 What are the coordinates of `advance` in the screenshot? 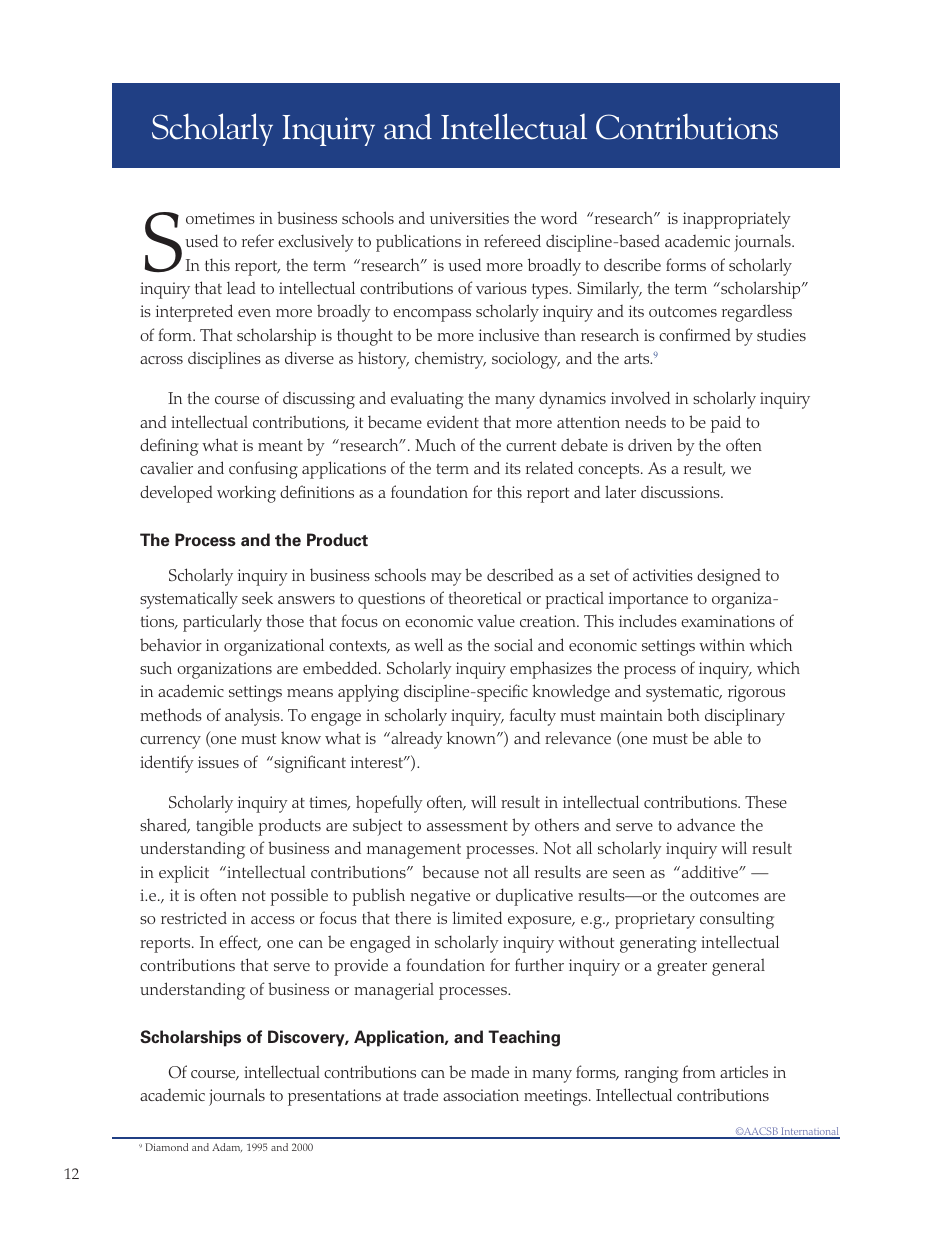 It's located at (706, 824).
